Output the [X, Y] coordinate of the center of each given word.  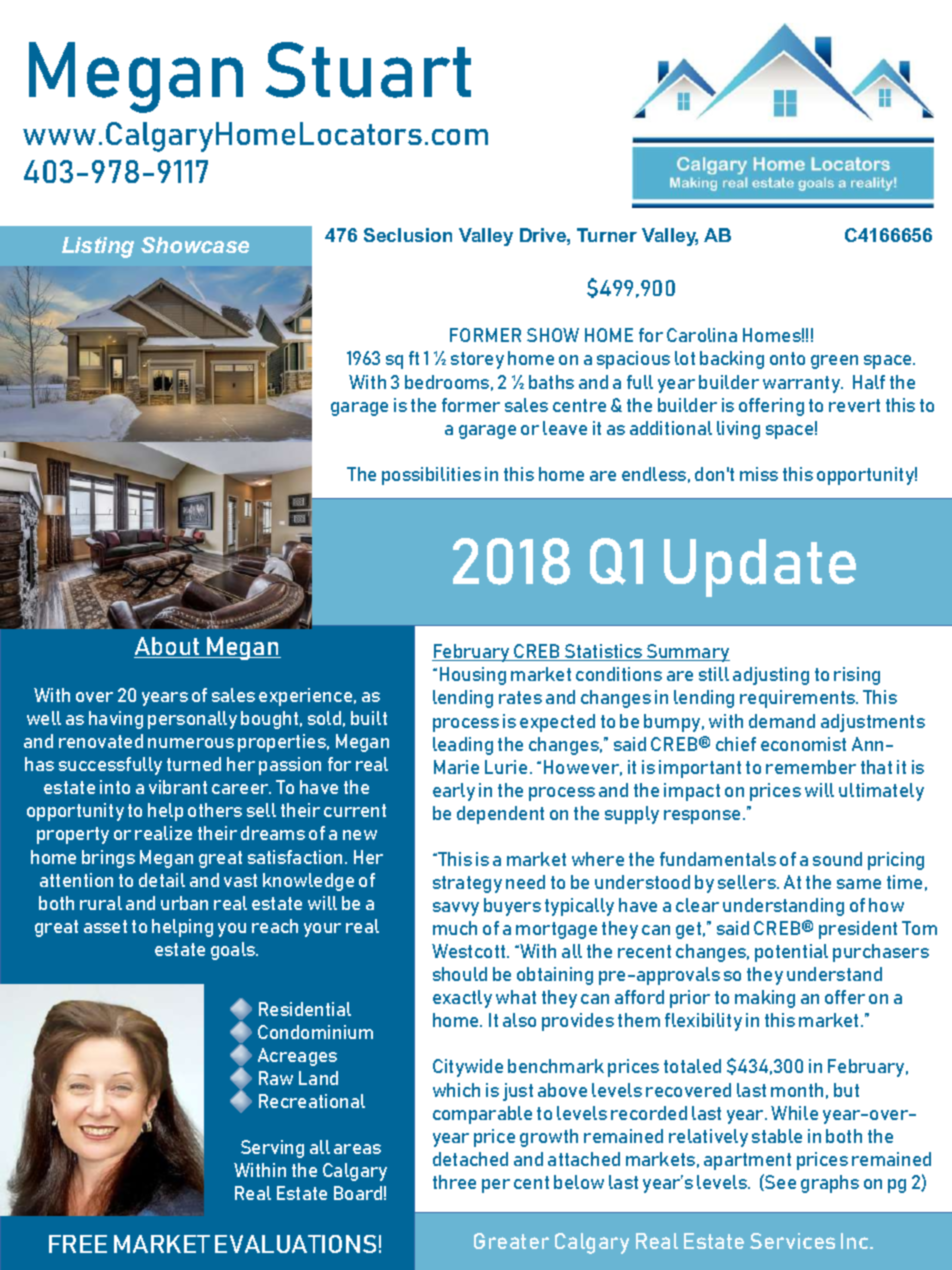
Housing [473, 676]
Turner [607, 235]
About [168, 647]
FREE [78, 1244]
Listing [98, 247]
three [454, 1182]
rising [857, 676]
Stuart [368, 70]
